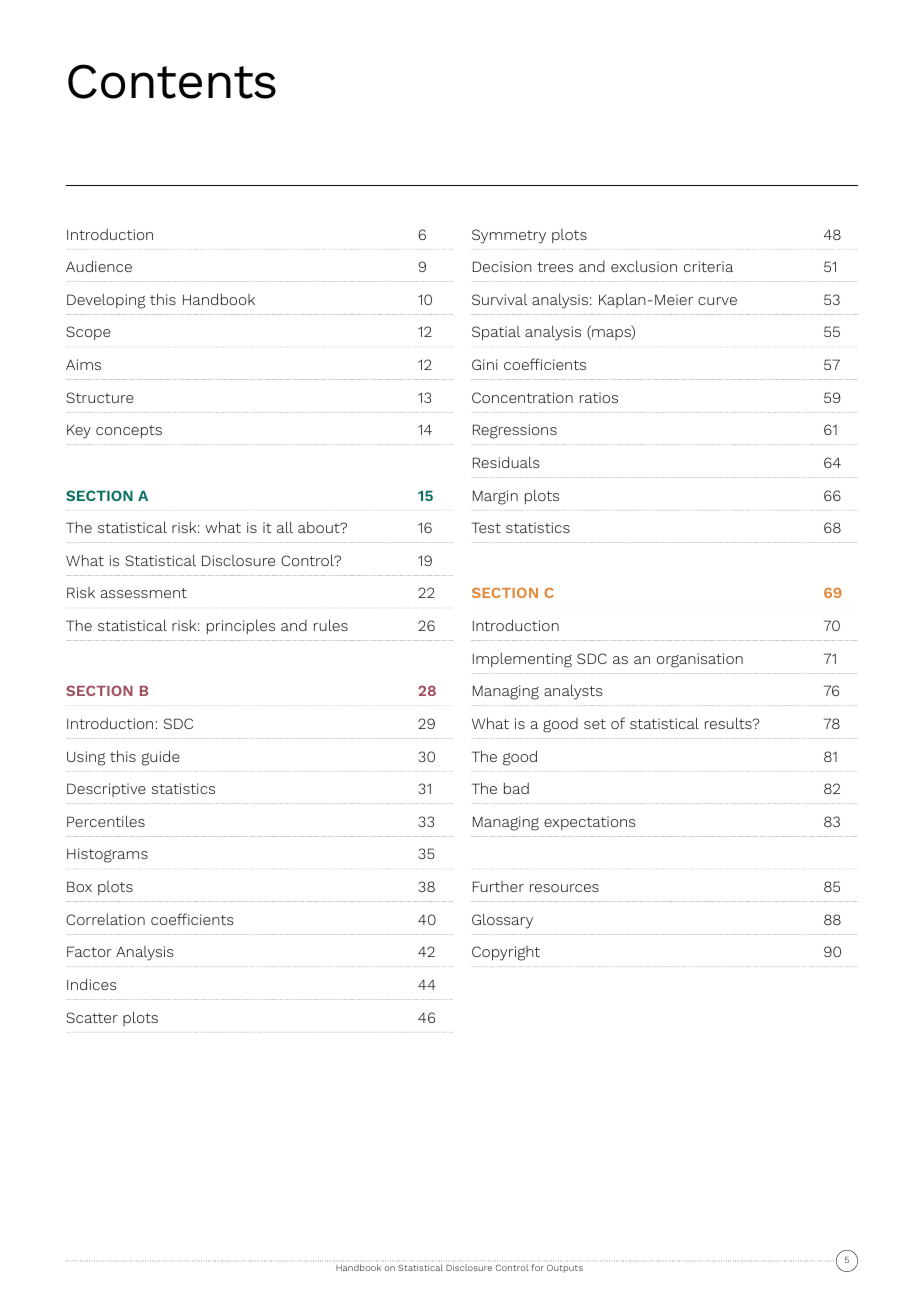 This screenshot has width=924, height=1308. What do you see at coordinates (700, 660) in the screenshot?
I see `organisation` at bounding box center [700, 660].
